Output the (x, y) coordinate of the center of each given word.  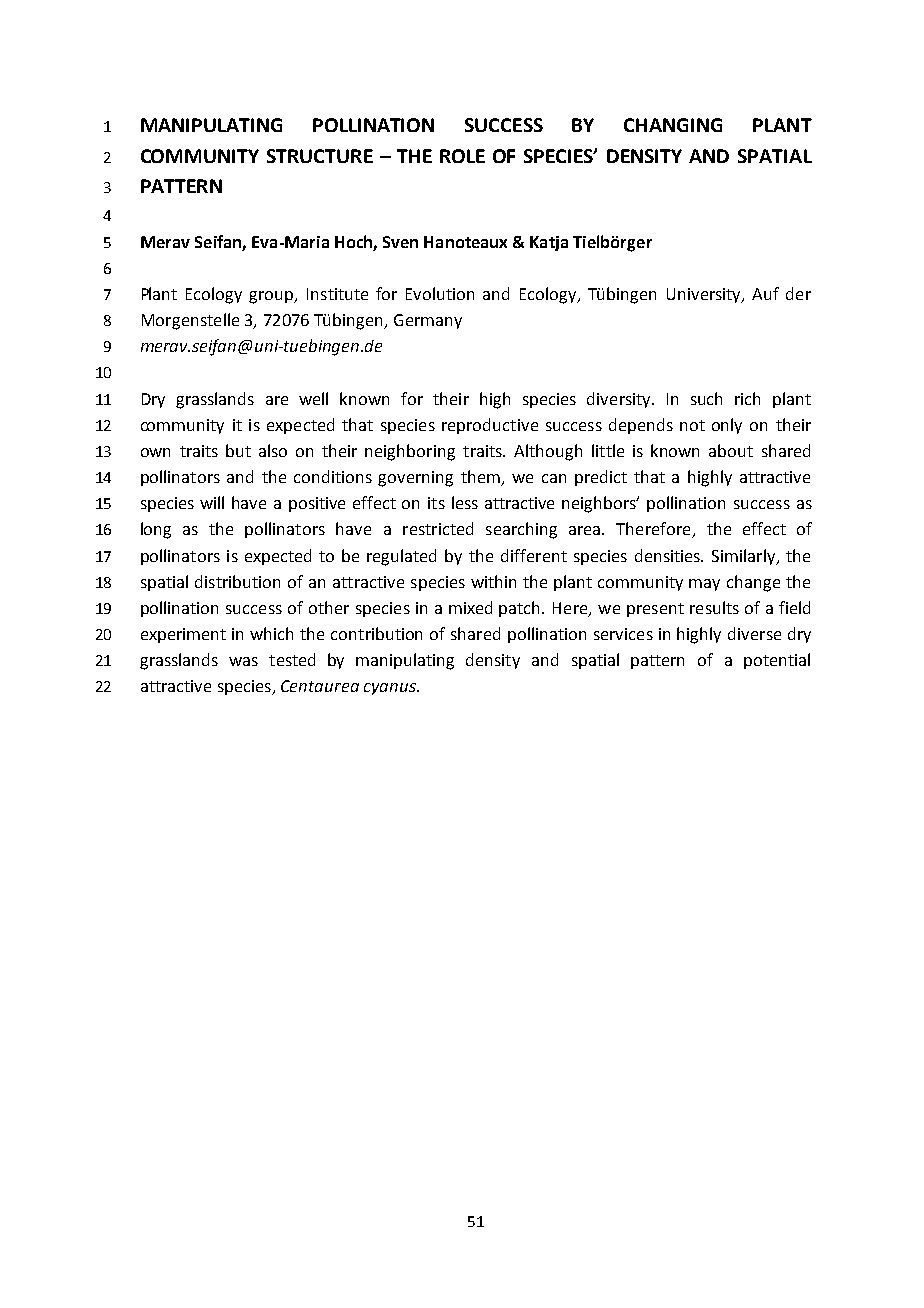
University (705, 295)
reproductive (490, 426)
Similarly (745, 557)
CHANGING (673, 125)
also (273, 450)
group (272, 297)
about (731, 450)
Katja (549, 243)
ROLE (462, 156)
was (243, 661)
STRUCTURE (320, 156)
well (313, 398)
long (156, 530)
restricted (438, 528)
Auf (765, 293)
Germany (428, 321)
